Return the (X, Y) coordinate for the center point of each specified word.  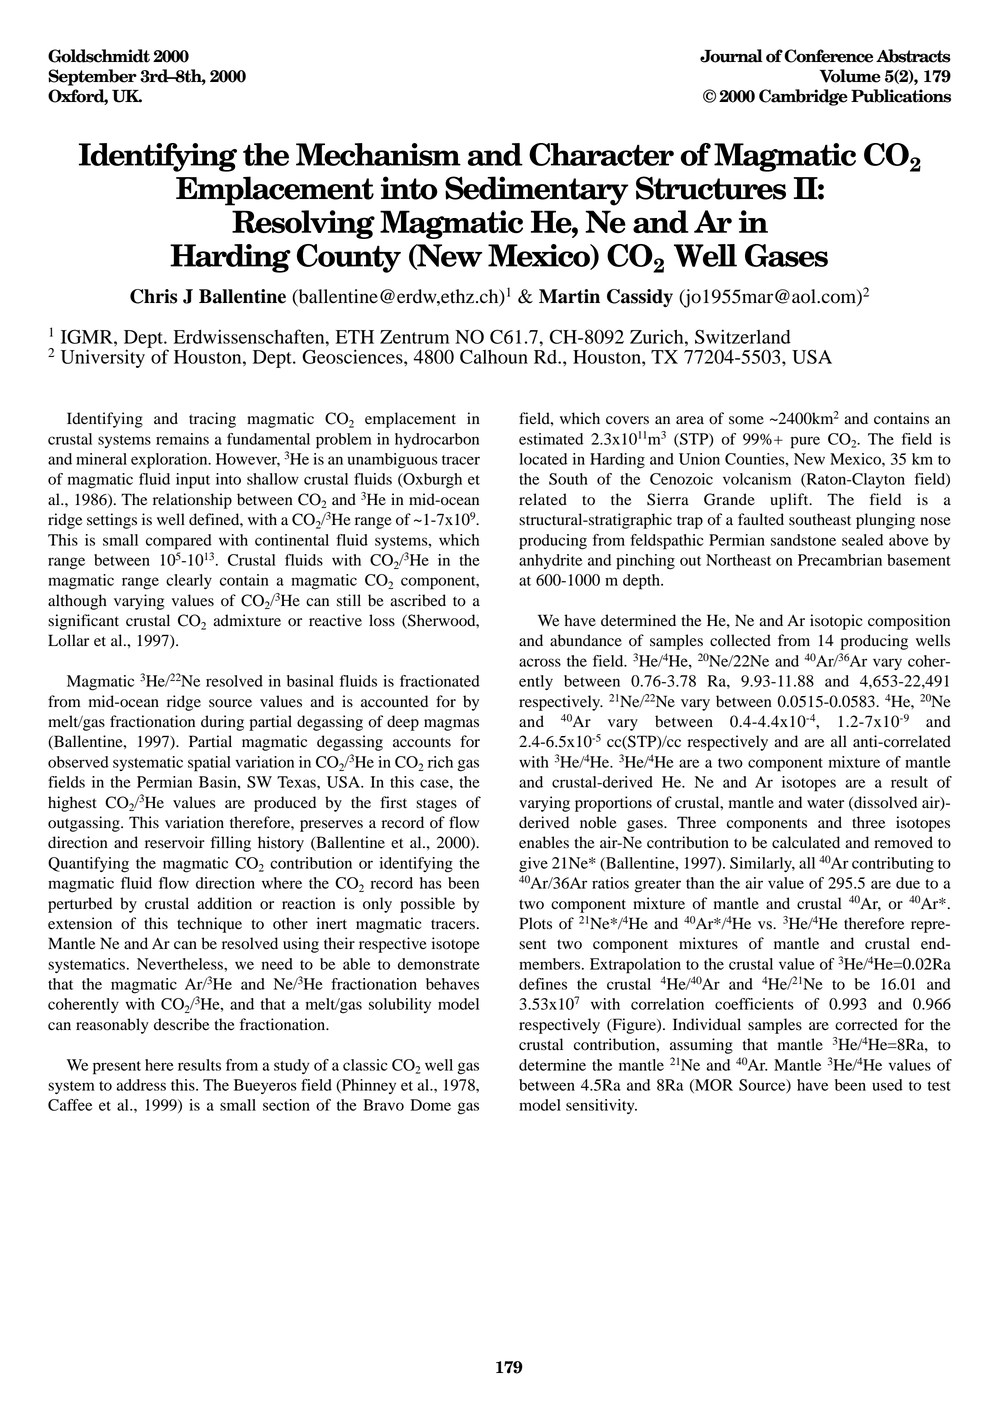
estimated (551, 439)
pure (805, 442)
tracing (212, 420)
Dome (430, 1105)
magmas (451, 725)
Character (601, 154)
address (141, 1085)
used (887, 1085)
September (92, 77)
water (825, 803)
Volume (850, 76)
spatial (209, 764)
